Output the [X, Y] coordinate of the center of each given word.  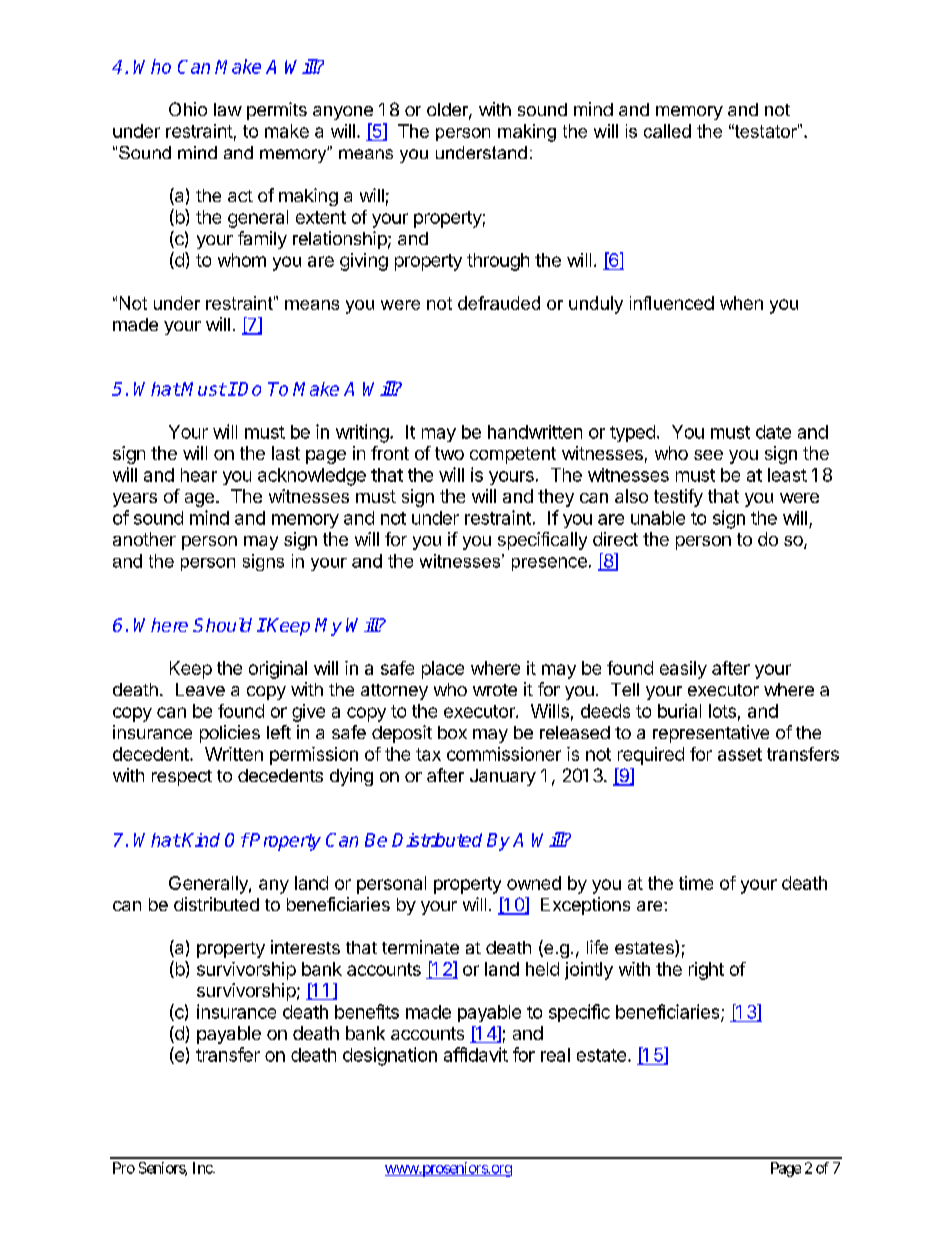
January [503, 777]
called [667, 131]
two [449, 453]
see [708, 455]
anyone [343, 113]
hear [199, 475]
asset [740, 754]
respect [182, 778]
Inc [203, 1168]
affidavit [476, 1054]
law [228, 109]
